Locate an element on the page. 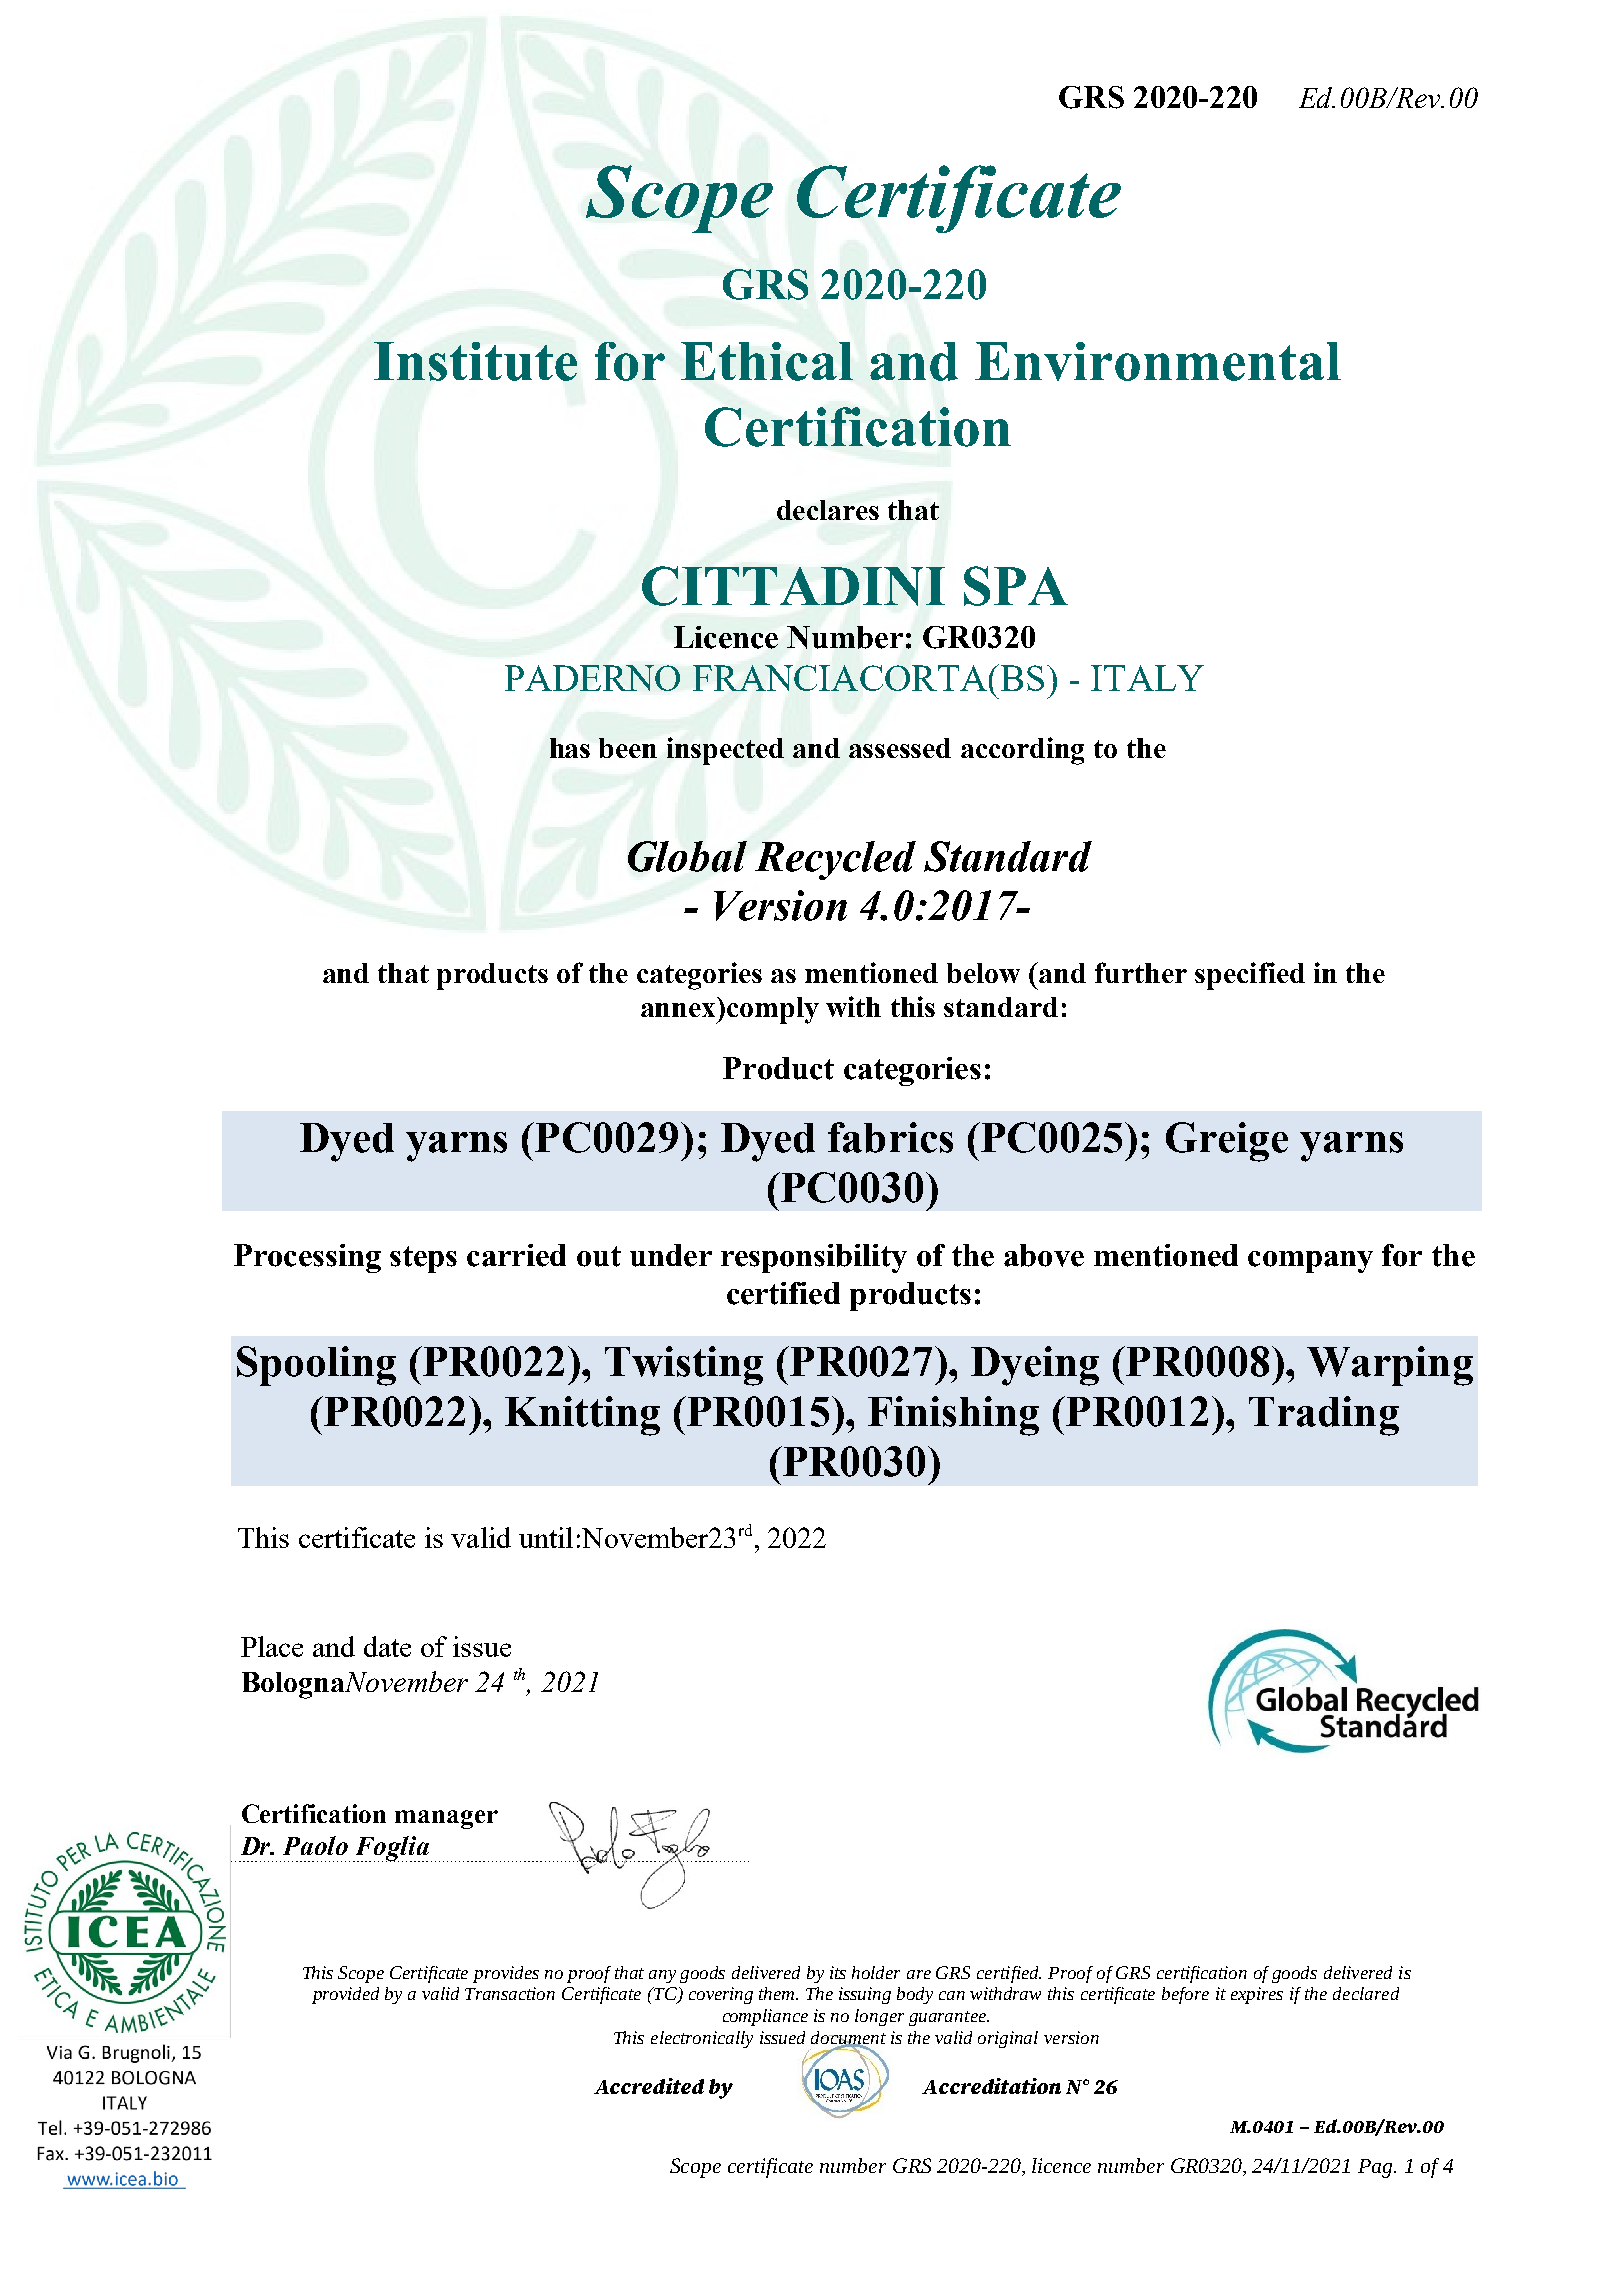 This image has height=2286, width=1616. provided is located at coordinates (345, 1995).
